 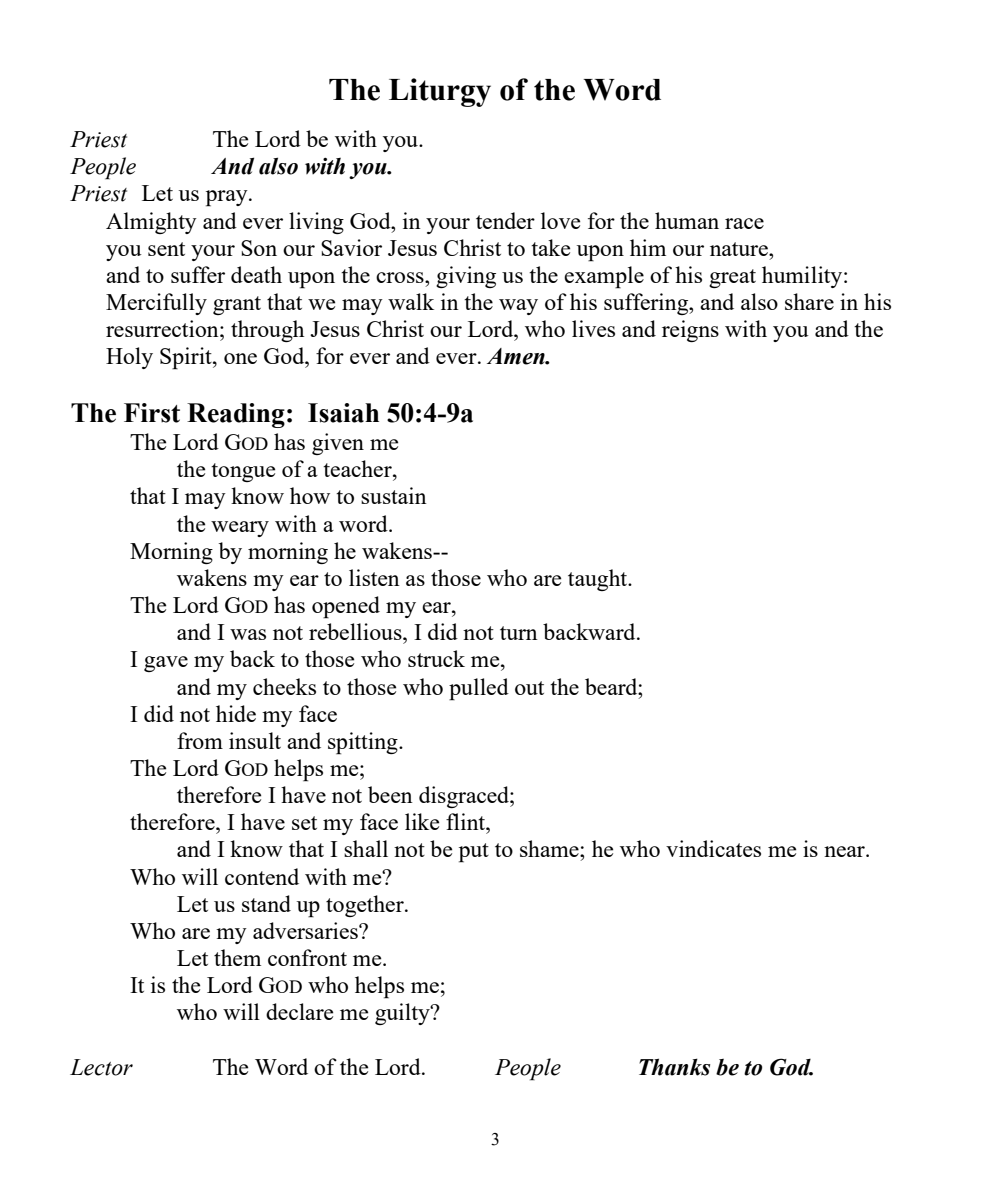 What do you see at coordinates (394, 495) in the screenshot?
I see `sustain` at bounding box center [394, 495].
